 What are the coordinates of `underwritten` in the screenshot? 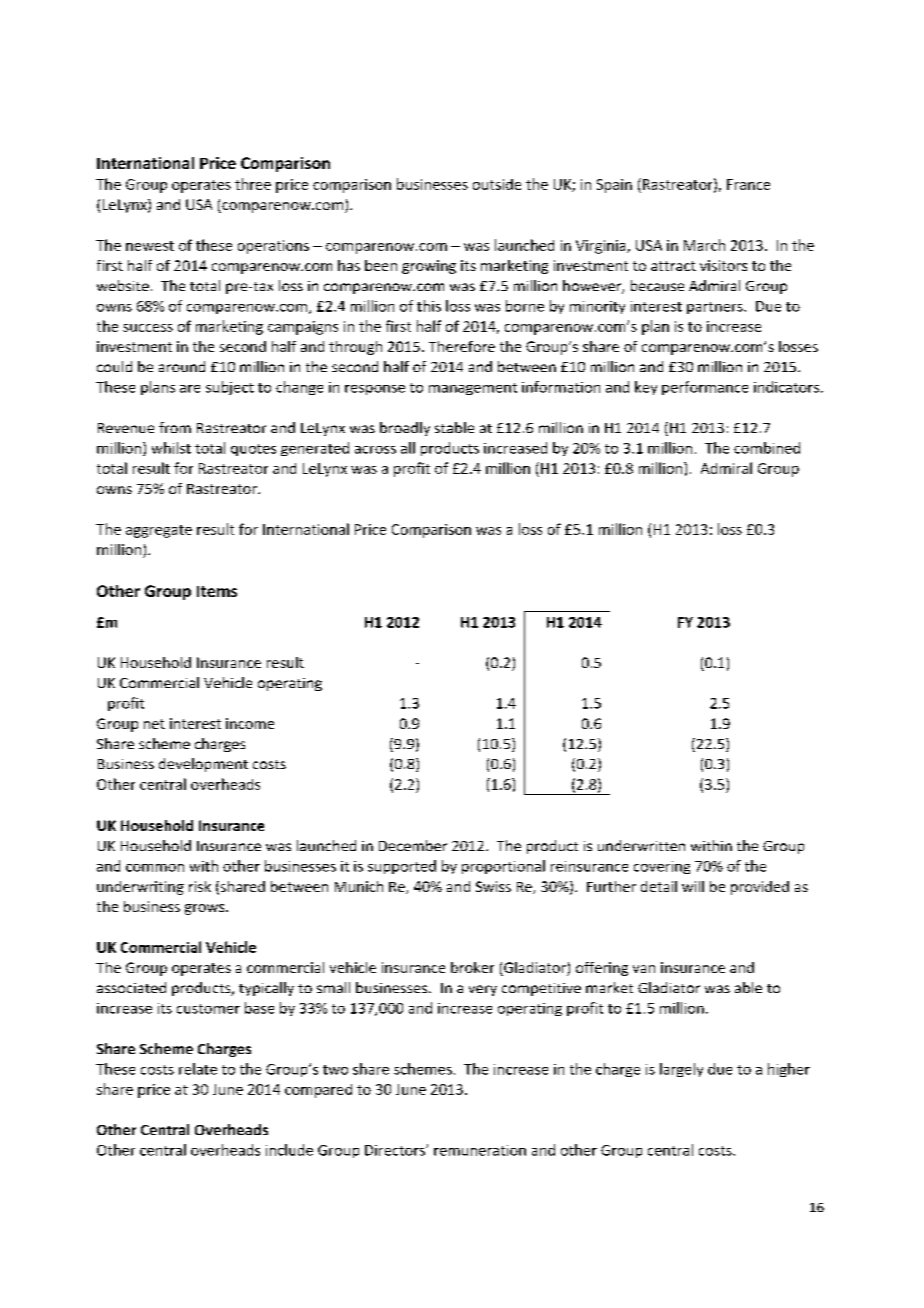 It's located at (641, 845).
